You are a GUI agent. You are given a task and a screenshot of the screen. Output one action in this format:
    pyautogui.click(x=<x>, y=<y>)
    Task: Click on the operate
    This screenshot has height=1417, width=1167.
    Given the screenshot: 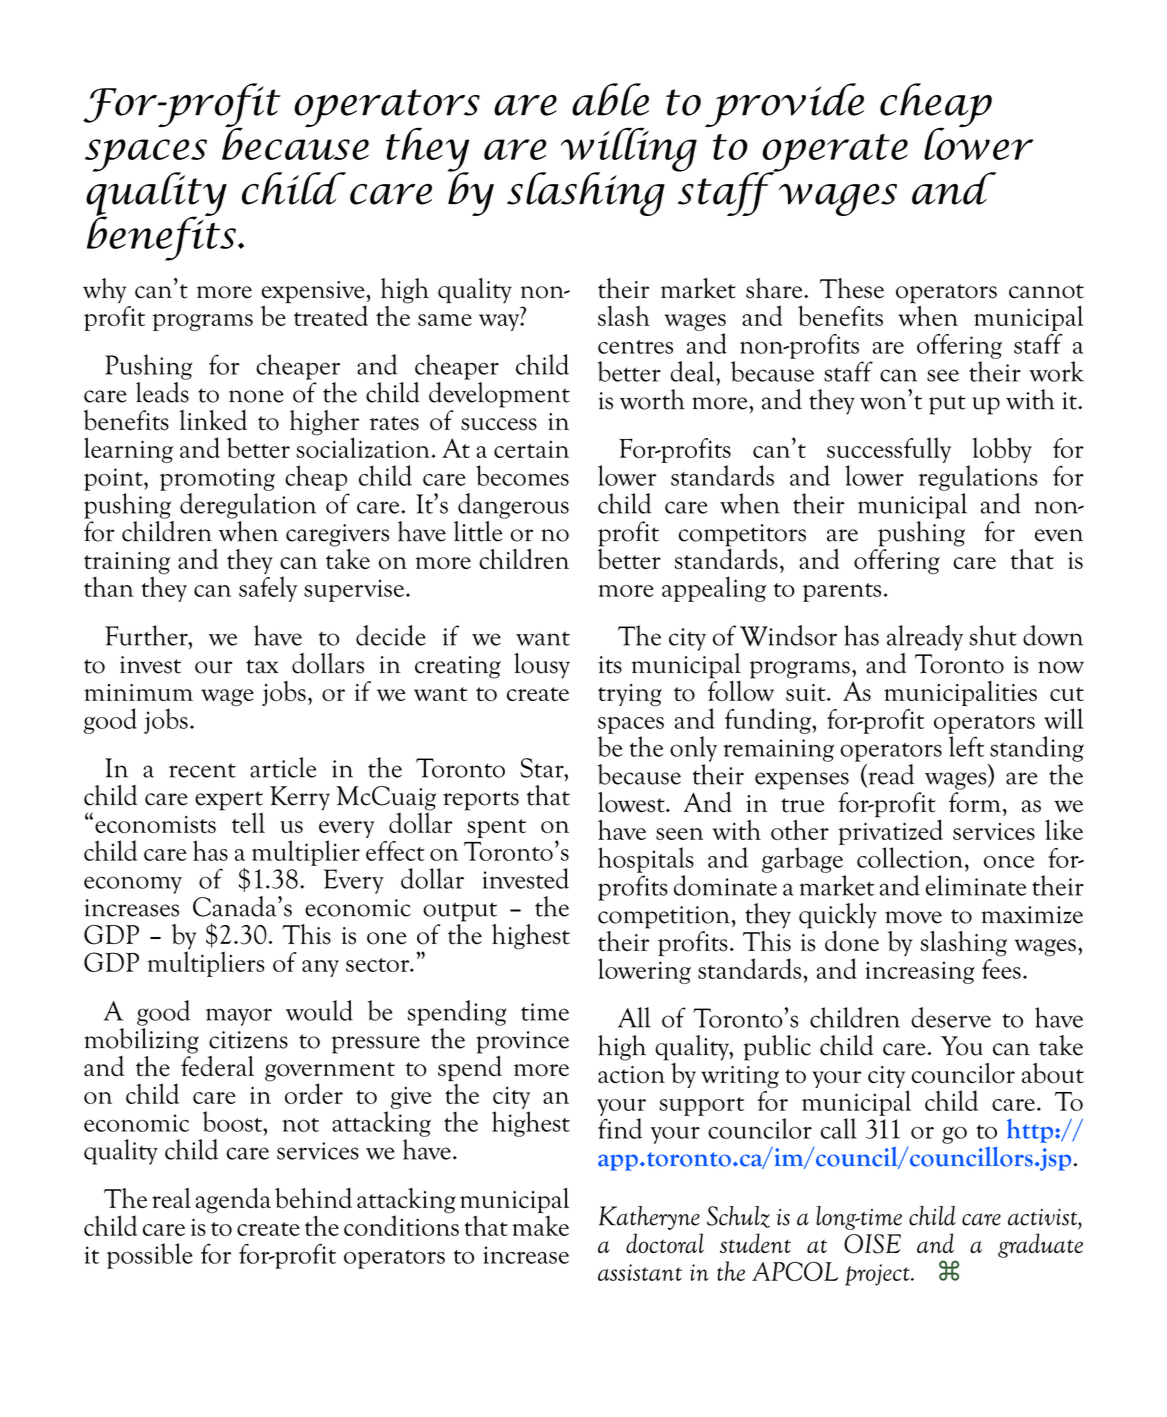 What is the action you would take?
    pyautogui.click(x=835, y=154)
